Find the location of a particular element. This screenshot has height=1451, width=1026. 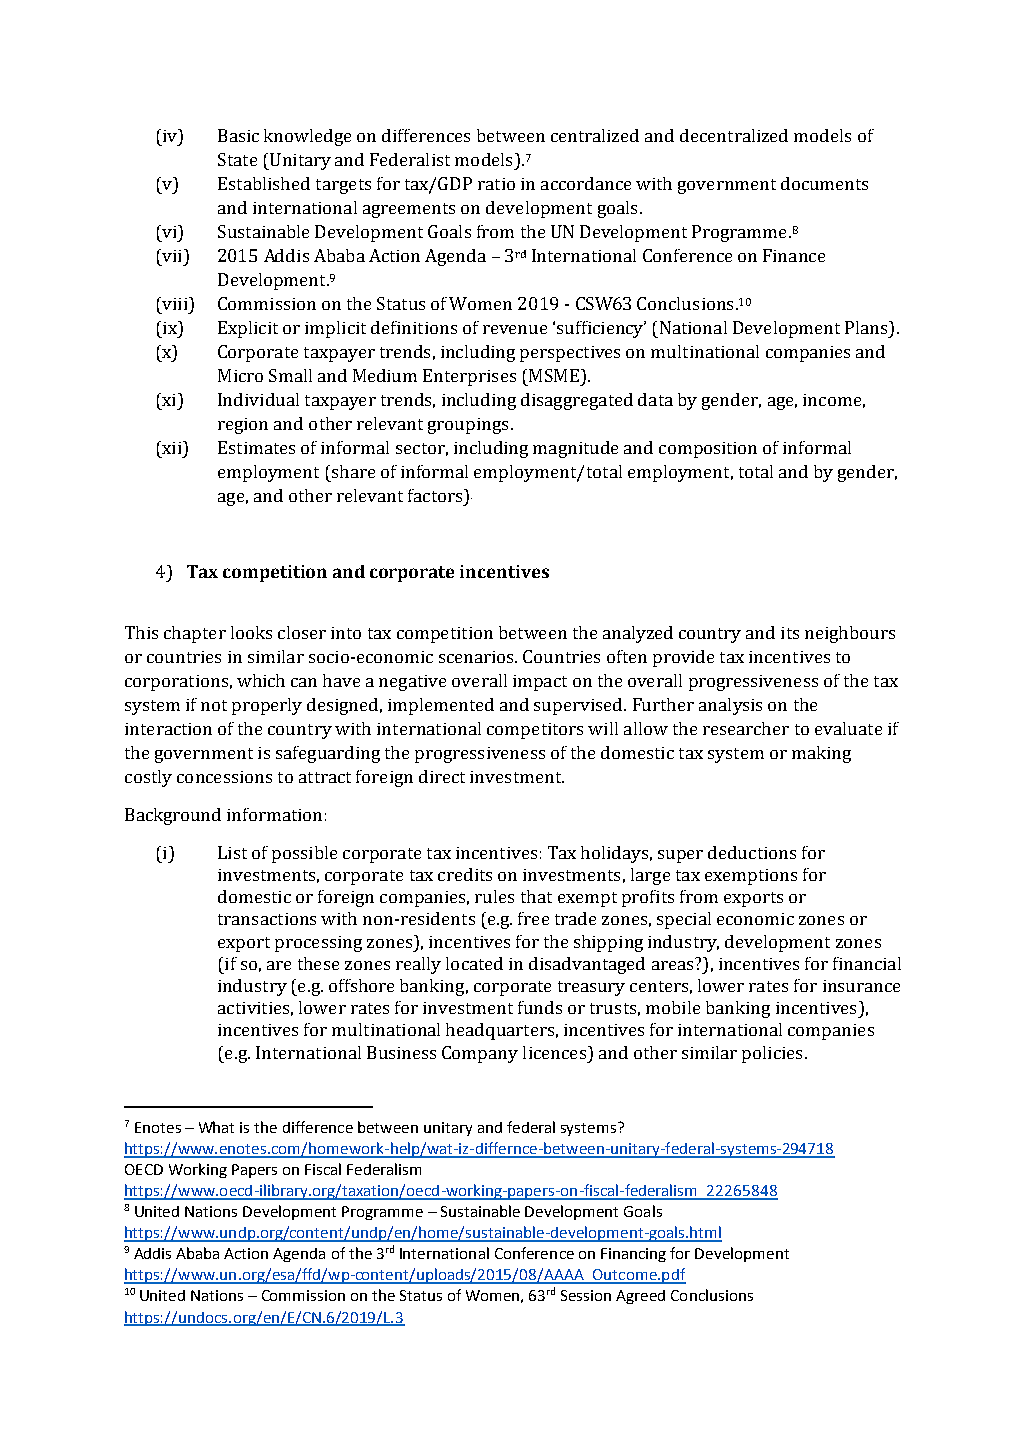

insurance is located at coordinates (861, 986).
